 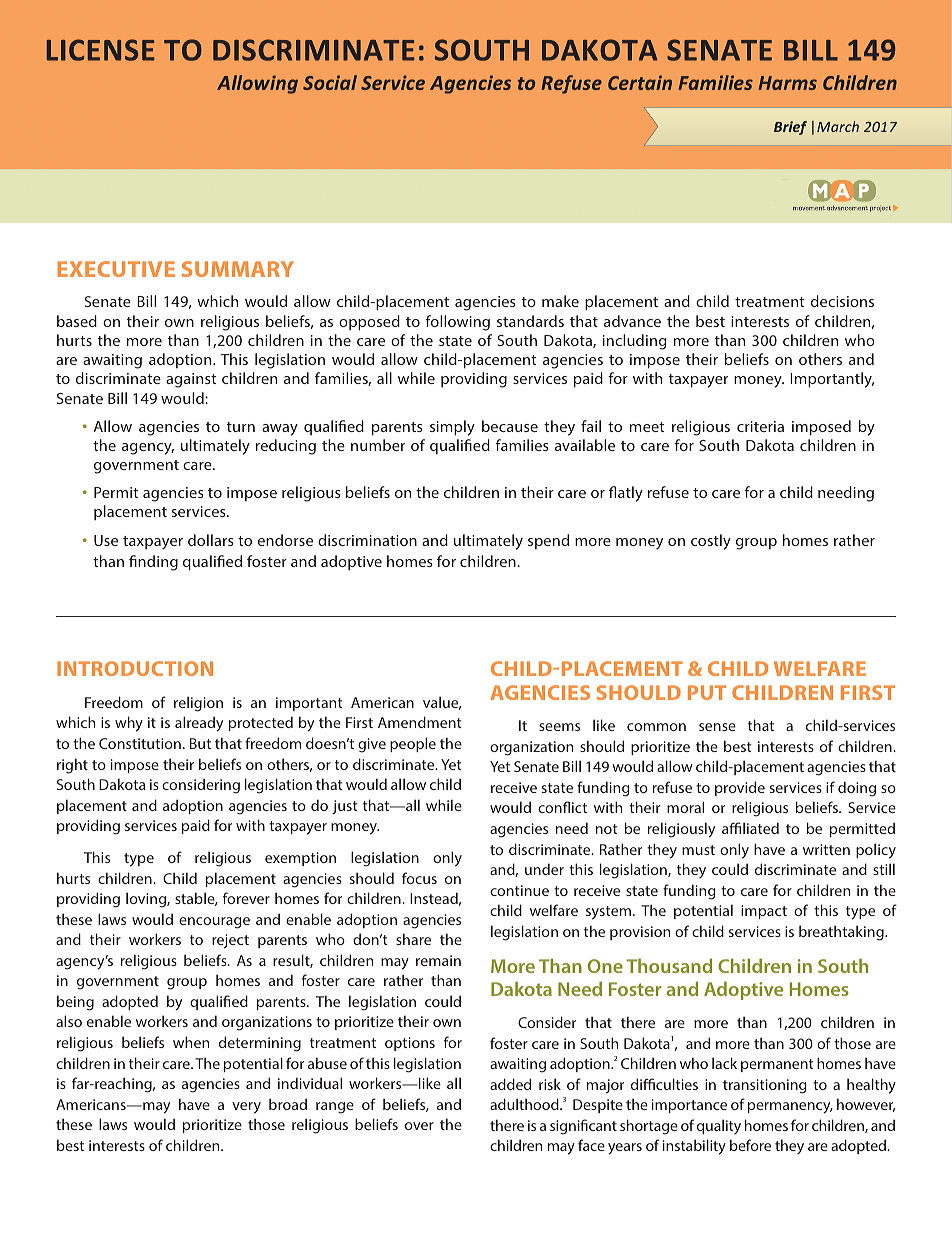 What do you see at coordinates (198, 704) in the screenshot?
I see `religion` at bounding box center [198, 704].
